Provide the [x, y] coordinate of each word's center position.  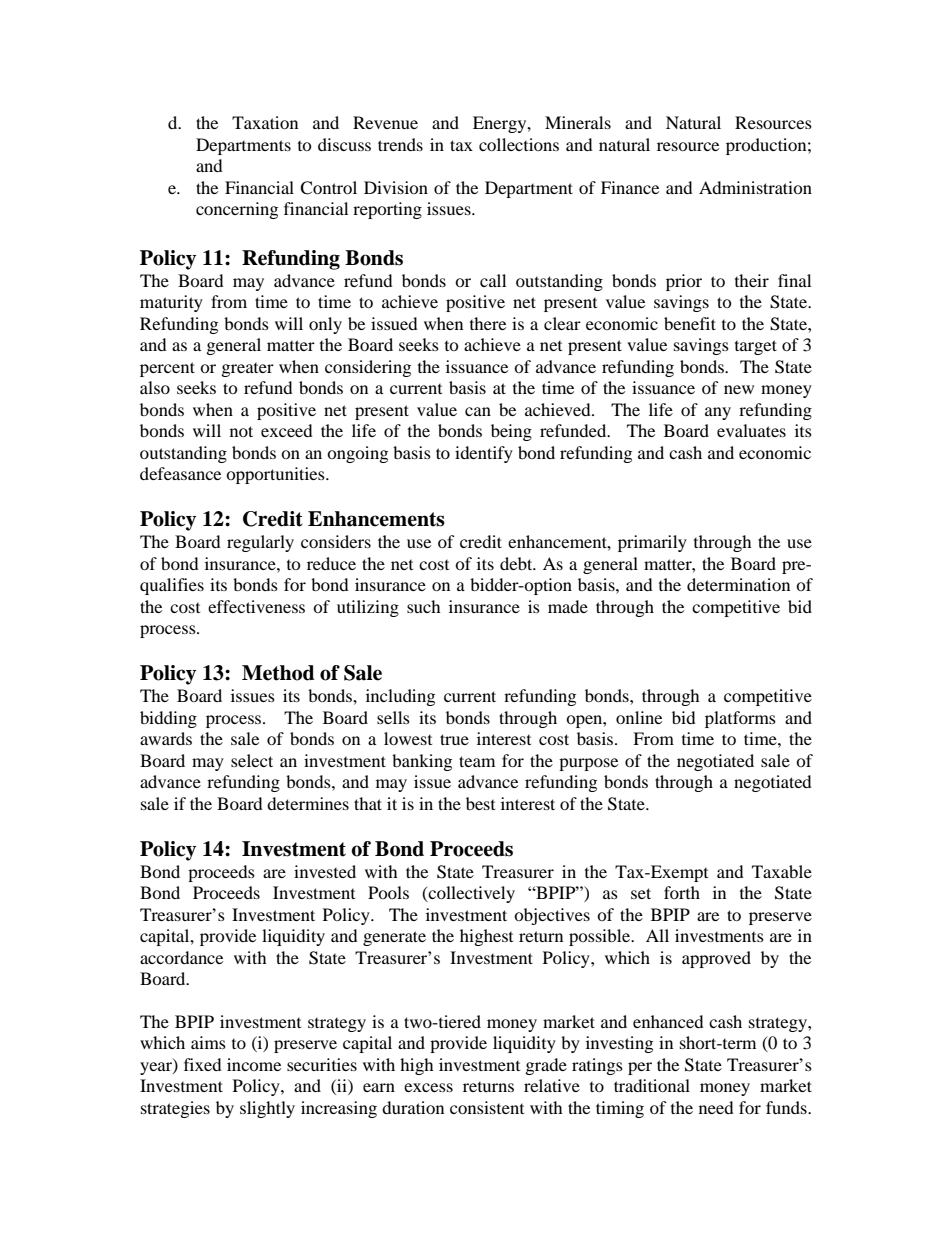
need [716, 1107]
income [254, 1064]
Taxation [265, 122]
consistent [487, 1107]
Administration [755, 187]
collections [519, 144]
